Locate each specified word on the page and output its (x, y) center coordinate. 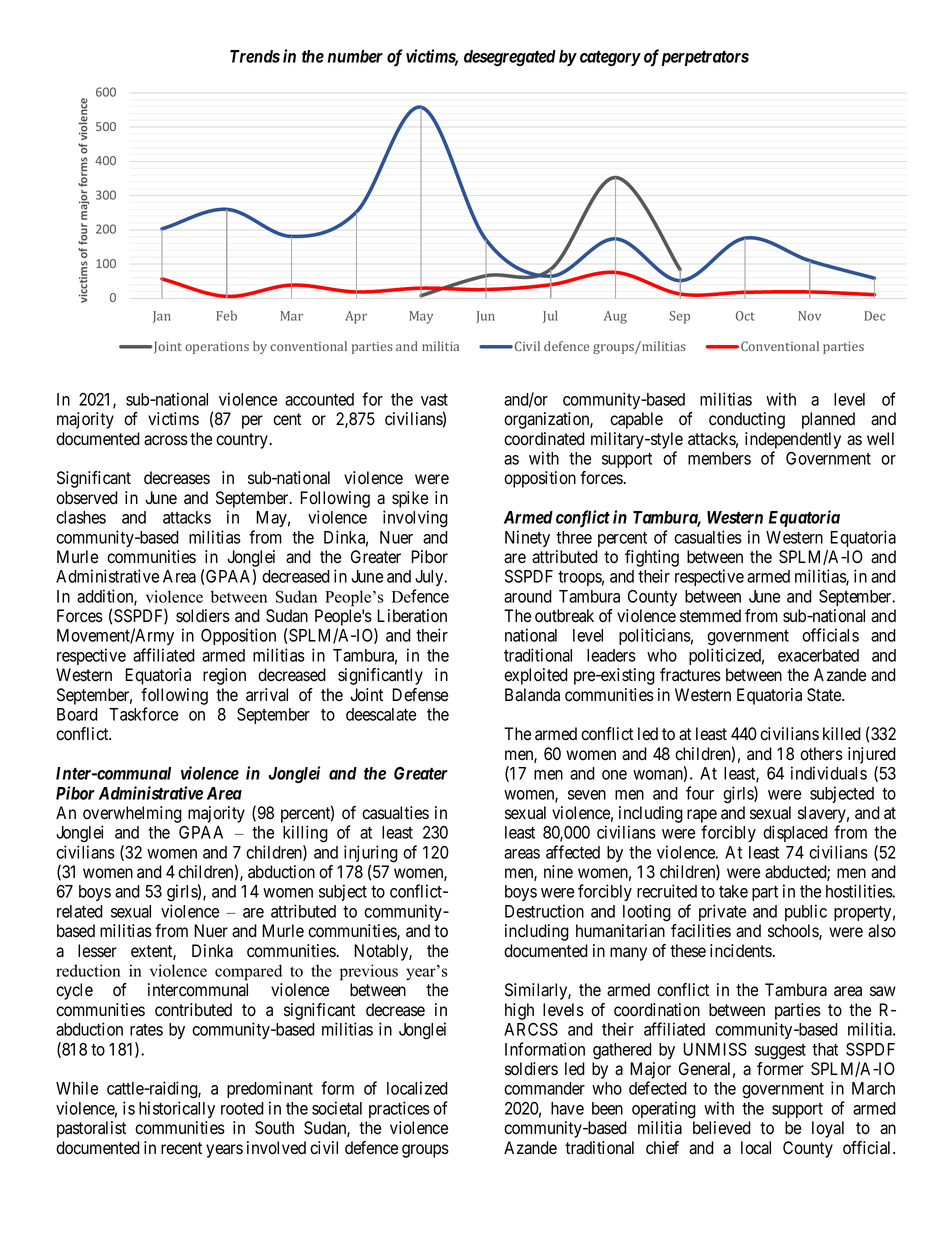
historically (177, 1109)
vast (434, 400)
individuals (829, 773)
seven (587, 795)
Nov (809, 316)
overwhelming (132, 816)
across (166, 440)
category (610, 59)
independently (793, 440)
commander (544, 1088)
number (355, 56)
